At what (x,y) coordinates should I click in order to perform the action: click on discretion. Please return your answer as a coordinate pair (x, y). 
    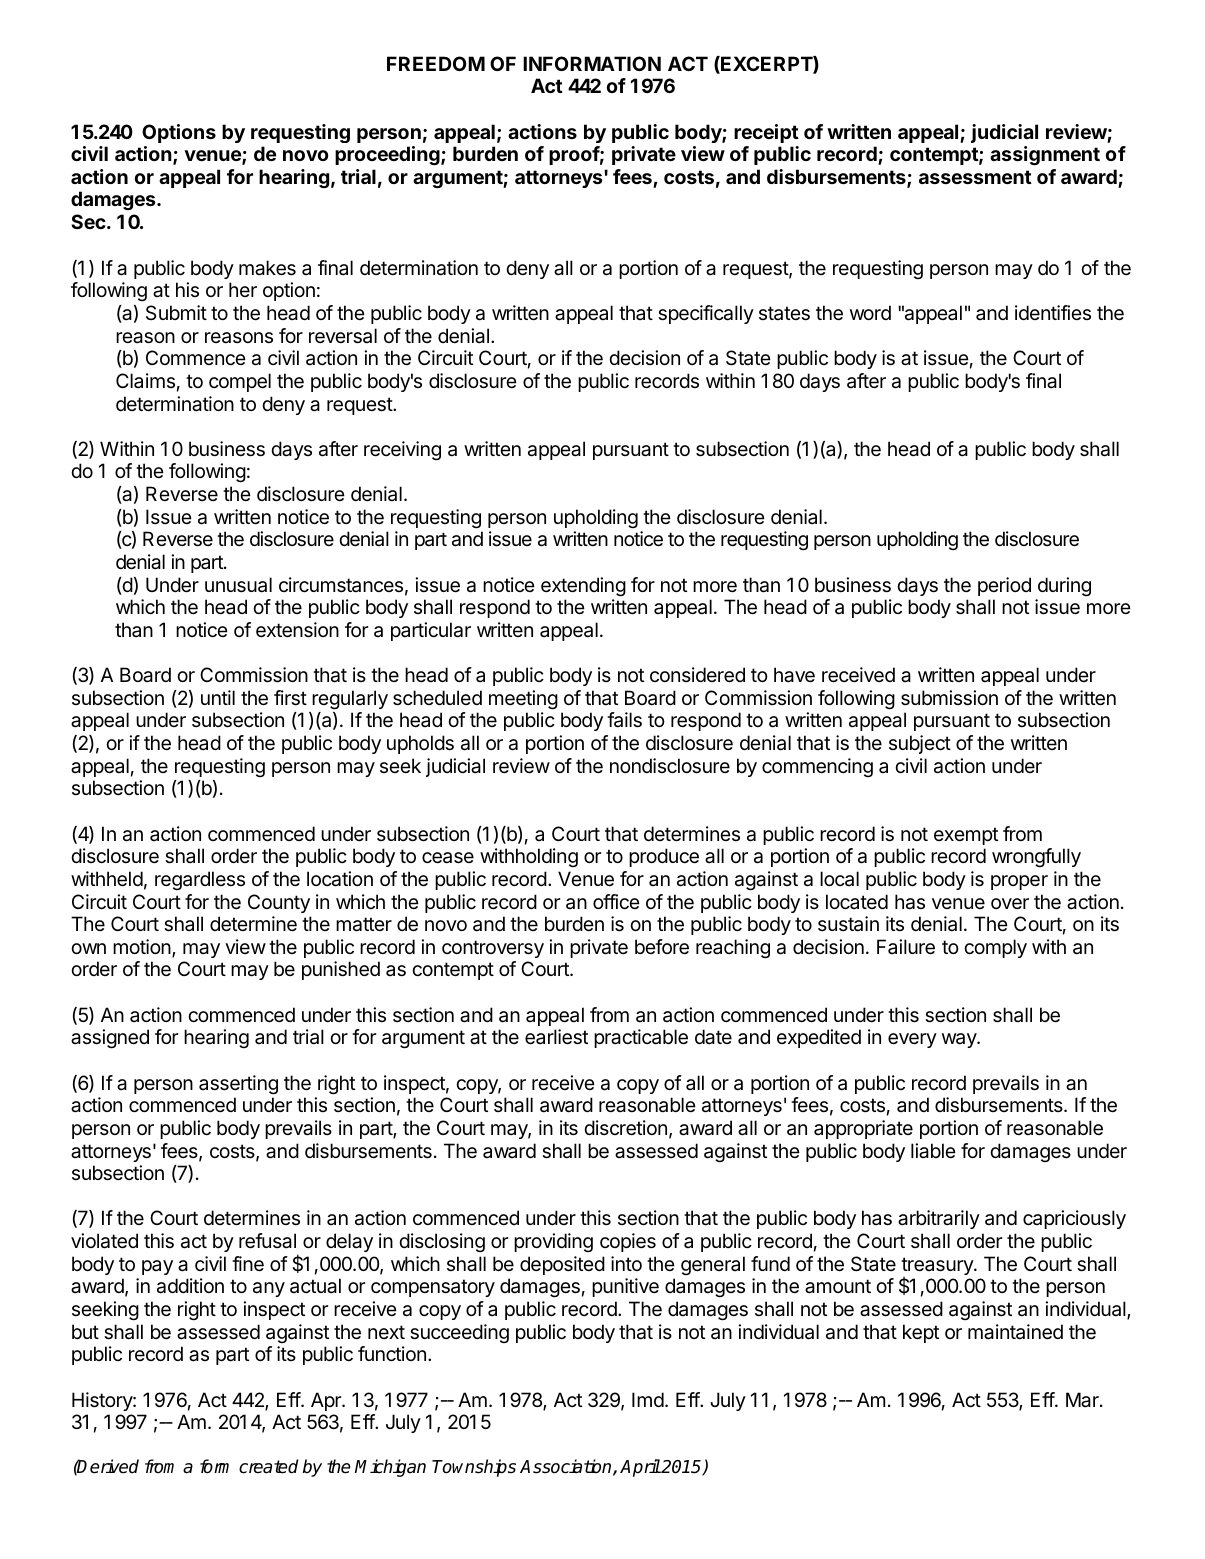
    Looking at the image, I should click on (625, 1128).
